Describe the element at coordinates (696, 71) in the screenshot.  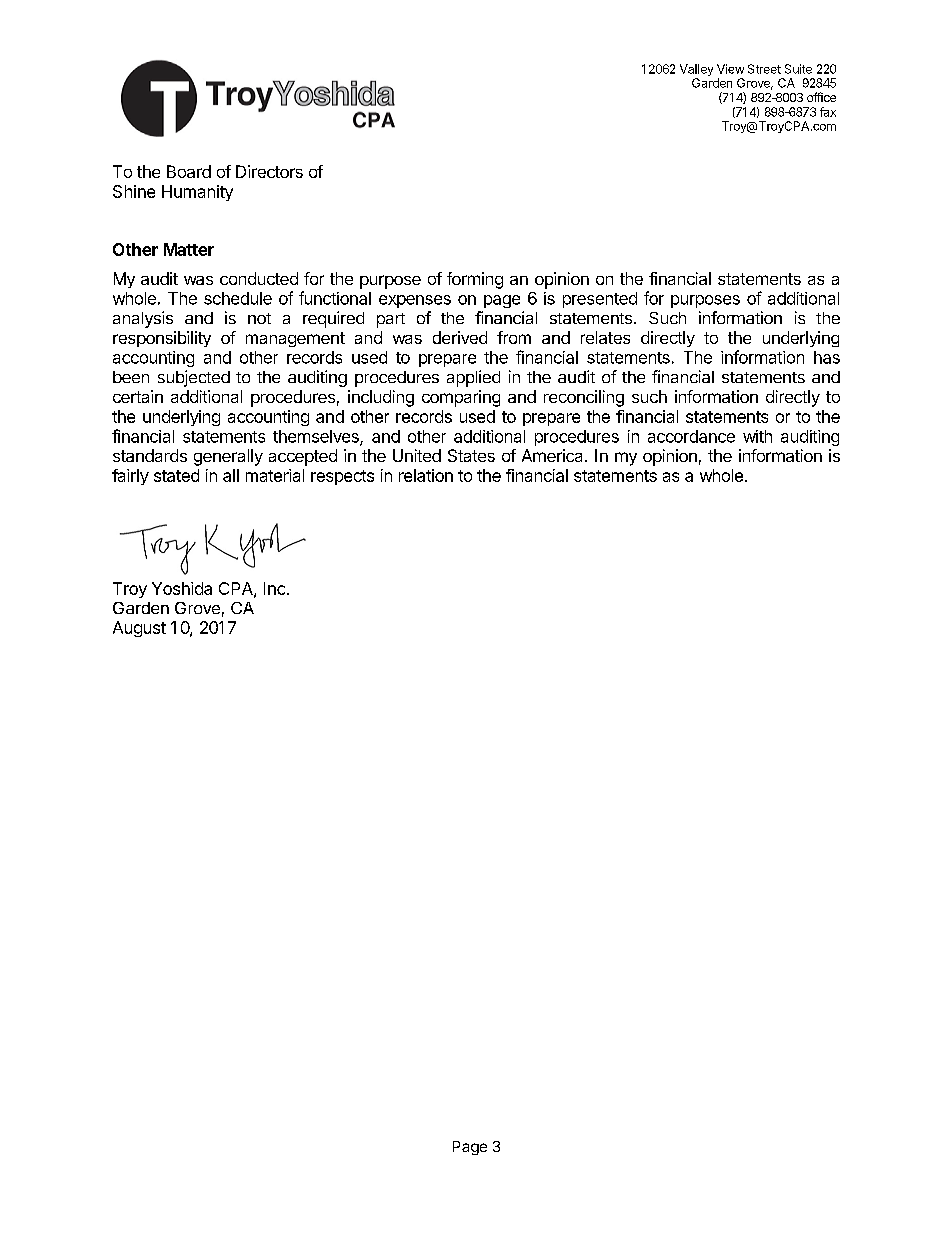
I see `Valley` at that location.
